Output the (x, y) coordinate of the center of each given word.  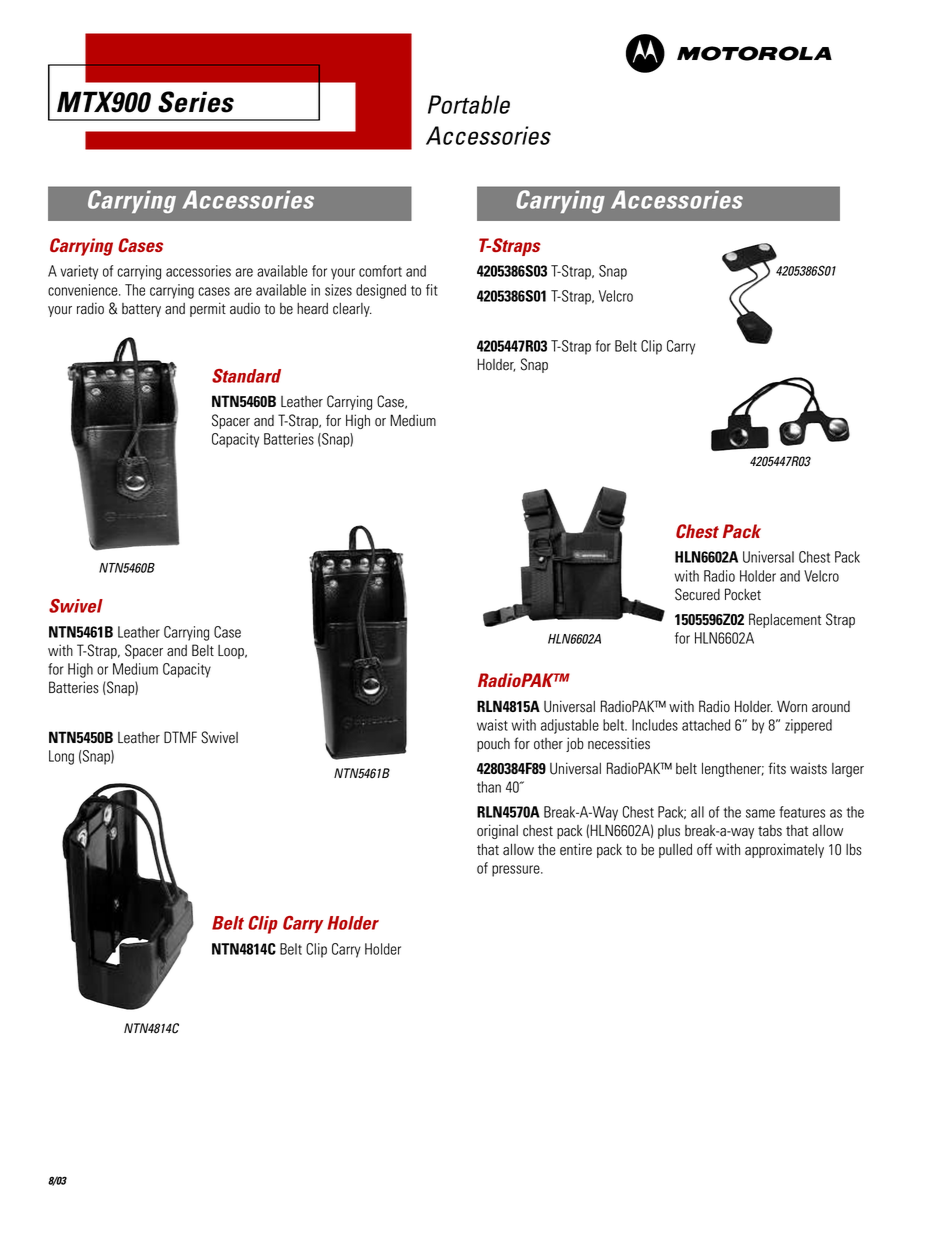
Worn (792, 706)
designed (381, 291)
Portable (469, 104)
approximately (784, 850)
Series (196, 102)
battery (141, 310)
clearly (352, 310)
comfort (380, 271)
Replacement (785, 620)
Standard (246, 376)
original (497, 831)
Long (61, 757)
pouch (493, 745)
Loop (232, 652)
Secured (697, 594)
